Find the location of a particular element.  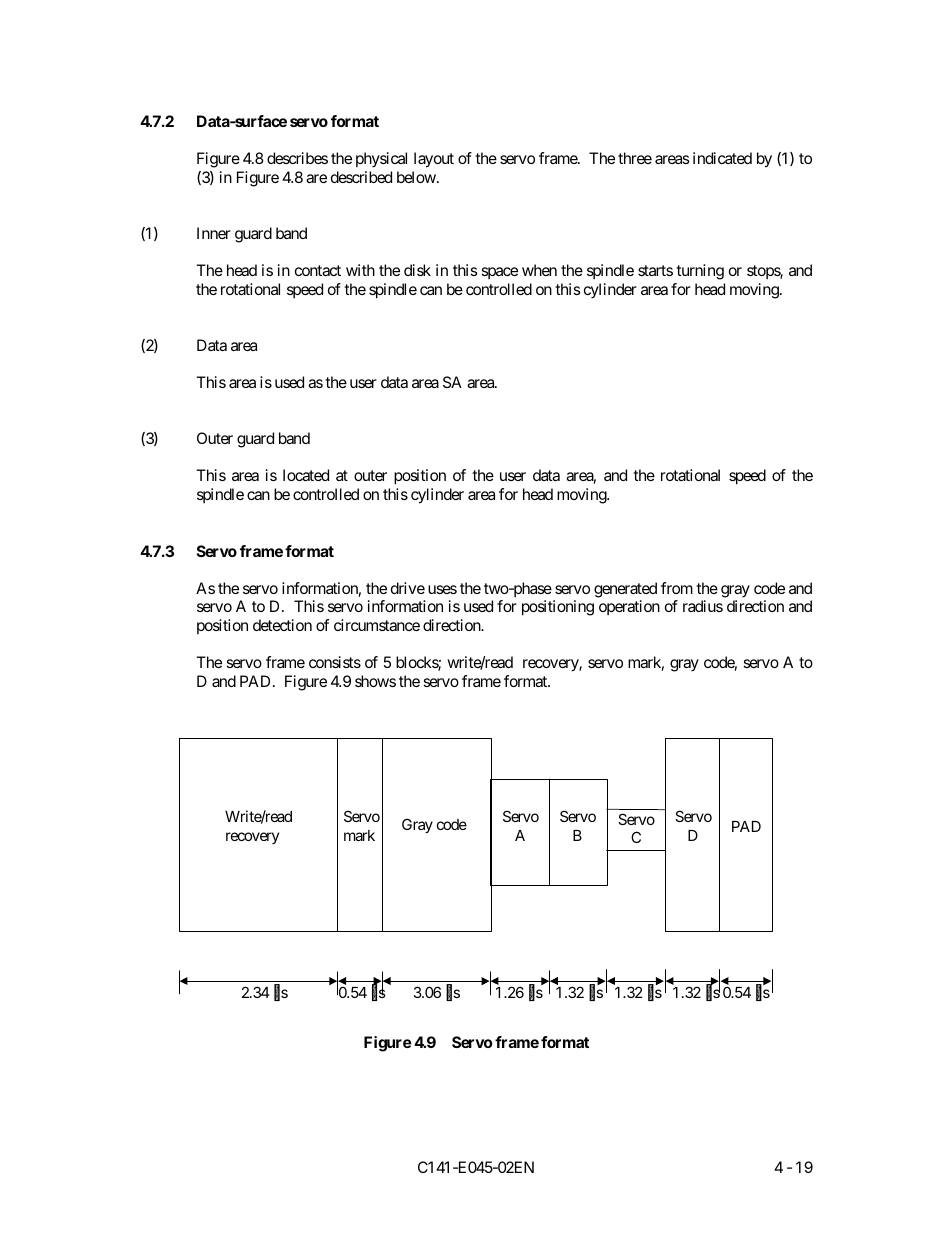

three is located at coordinates (635, 158).
